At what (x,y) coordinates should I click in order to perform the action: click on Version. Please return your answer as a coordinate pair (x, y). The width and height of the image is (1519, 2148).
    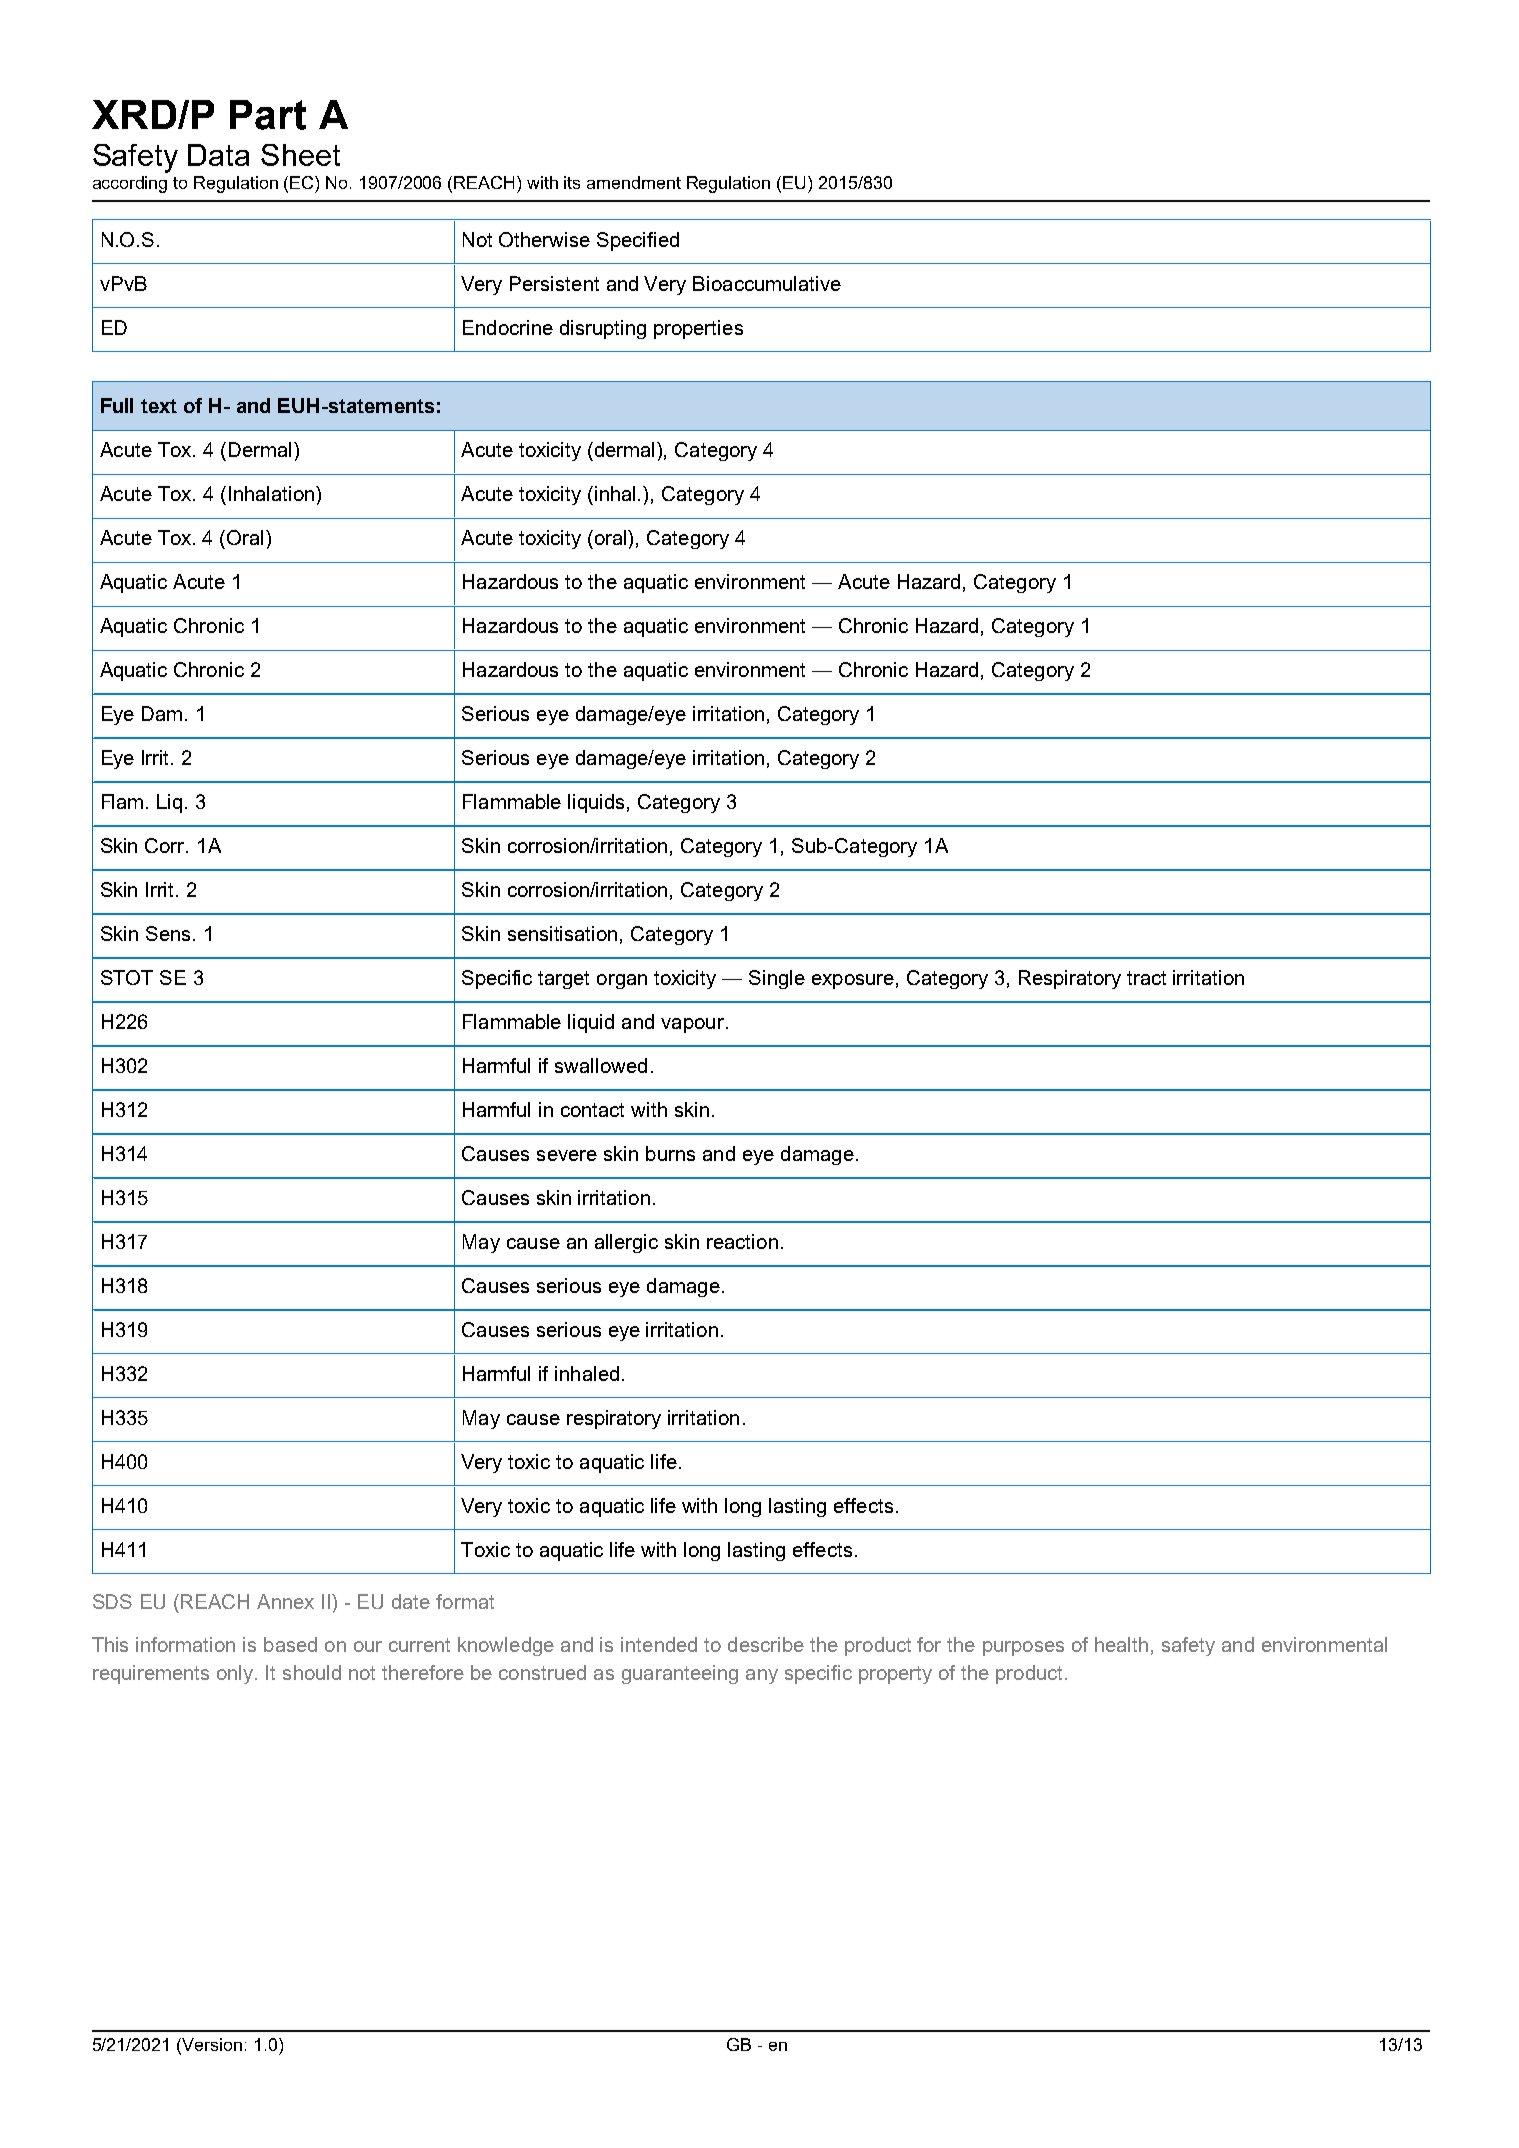
    Looking at the image, I should click on (211, 2046).
